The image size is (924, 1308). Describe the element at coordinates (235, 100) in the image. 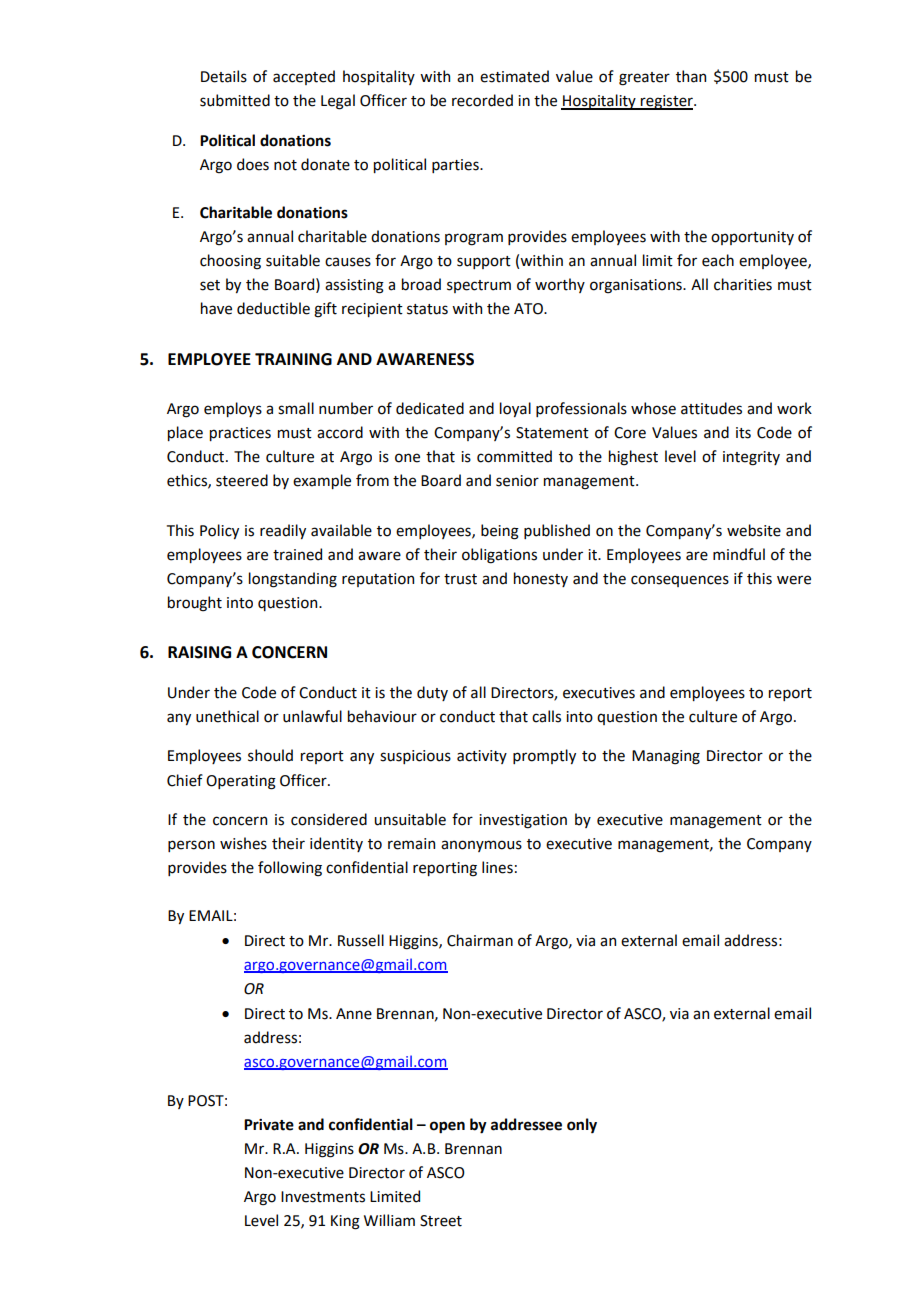

I see `submitted` at that location.
